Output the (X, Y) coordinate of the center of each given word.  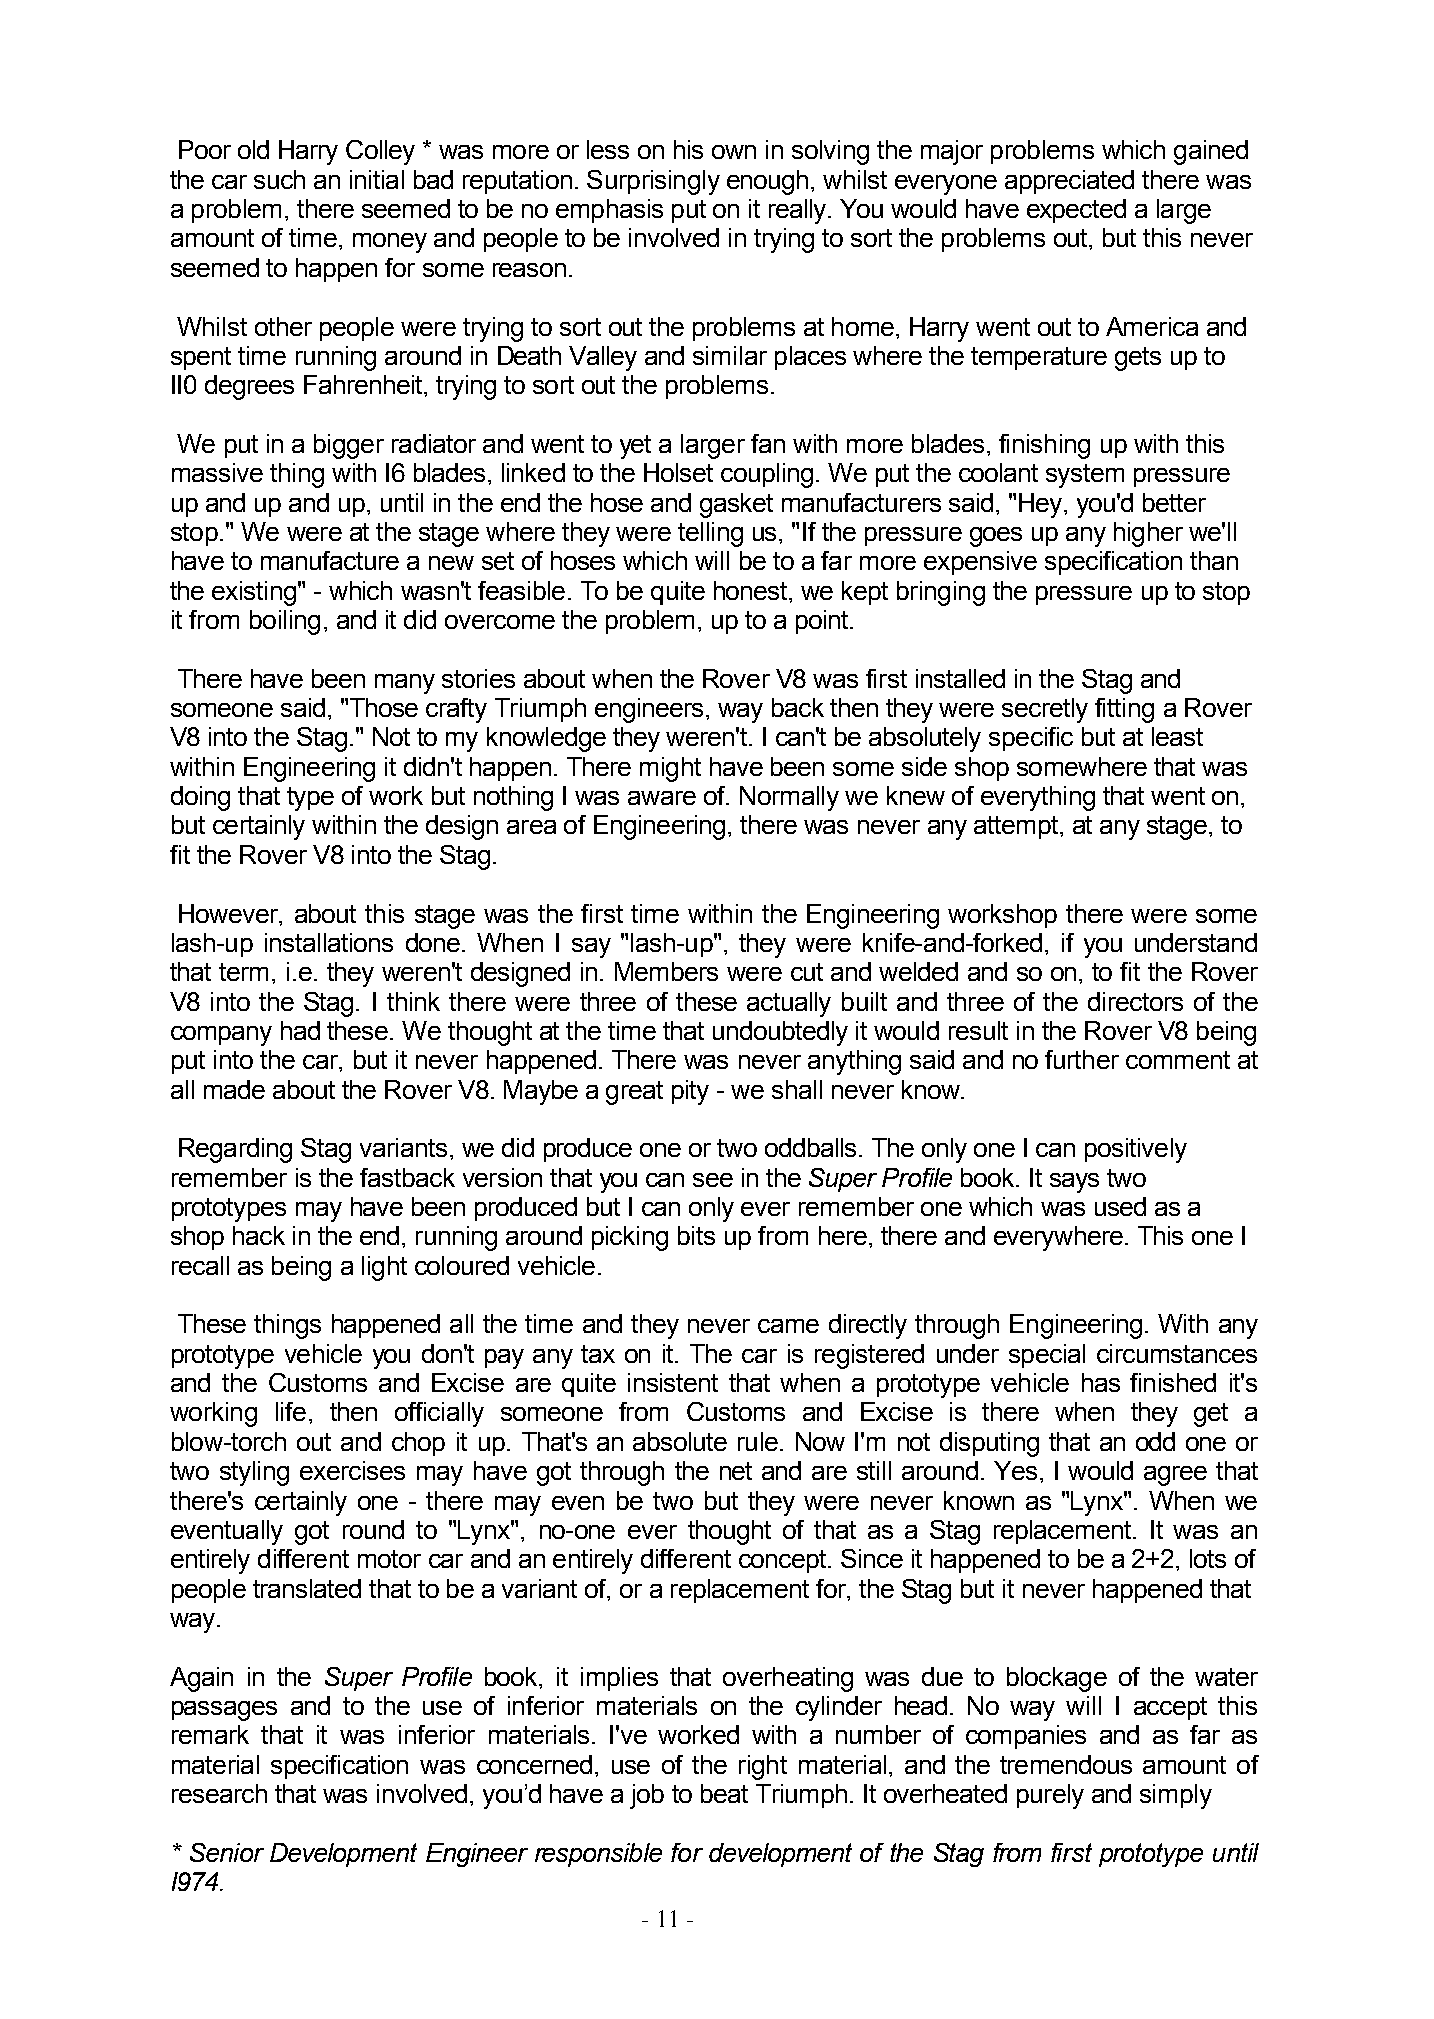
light (384, 1268)
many (405, 684)
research (219, 1793)
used (1120, 1206)
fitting (1124, 710)
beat (724, 1793)
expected (1076, 211)
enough (767, 182)
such (279, 179)
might (670, 769)
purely (1050, 1796)
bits (696, 1235)
